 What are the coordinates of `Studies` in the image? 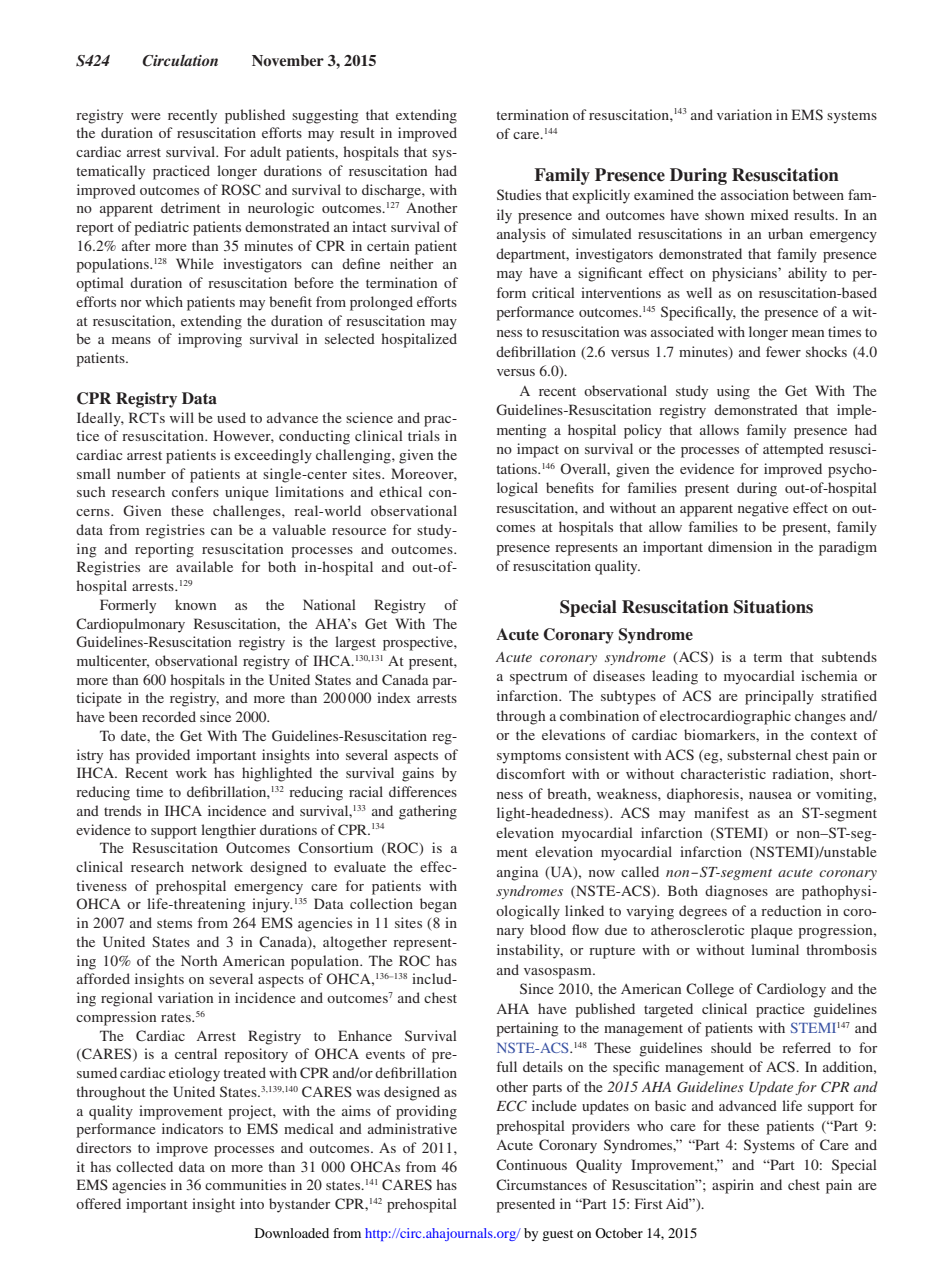 It's located at (519, 194).
